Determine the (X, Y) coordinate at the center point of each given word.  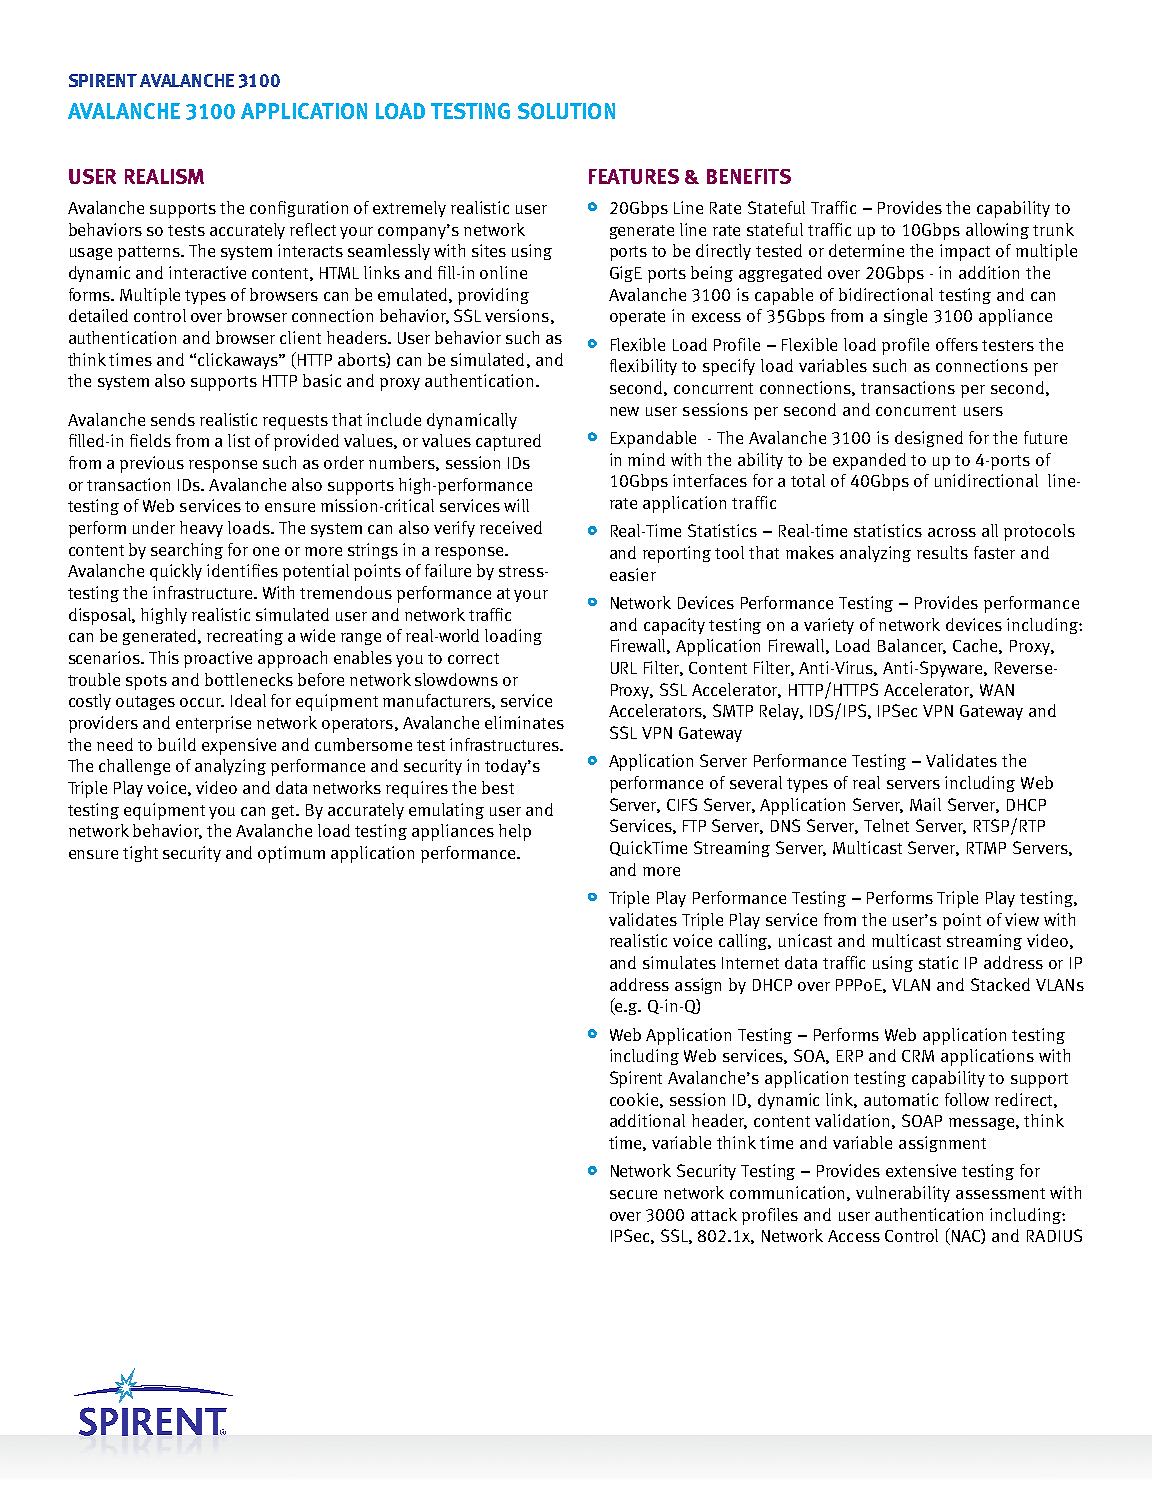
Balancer (912, 646)
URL (624, 668)
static (938, 962)
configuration (299, 209)
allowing (997, 231)
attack (714, 1214)
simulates (679, 962)
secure (633, 1194)
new (624, 411)
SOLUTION (566, 111)
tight (140, 854)
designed (929, 439)
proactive (218, 659)
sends (173, 419)
